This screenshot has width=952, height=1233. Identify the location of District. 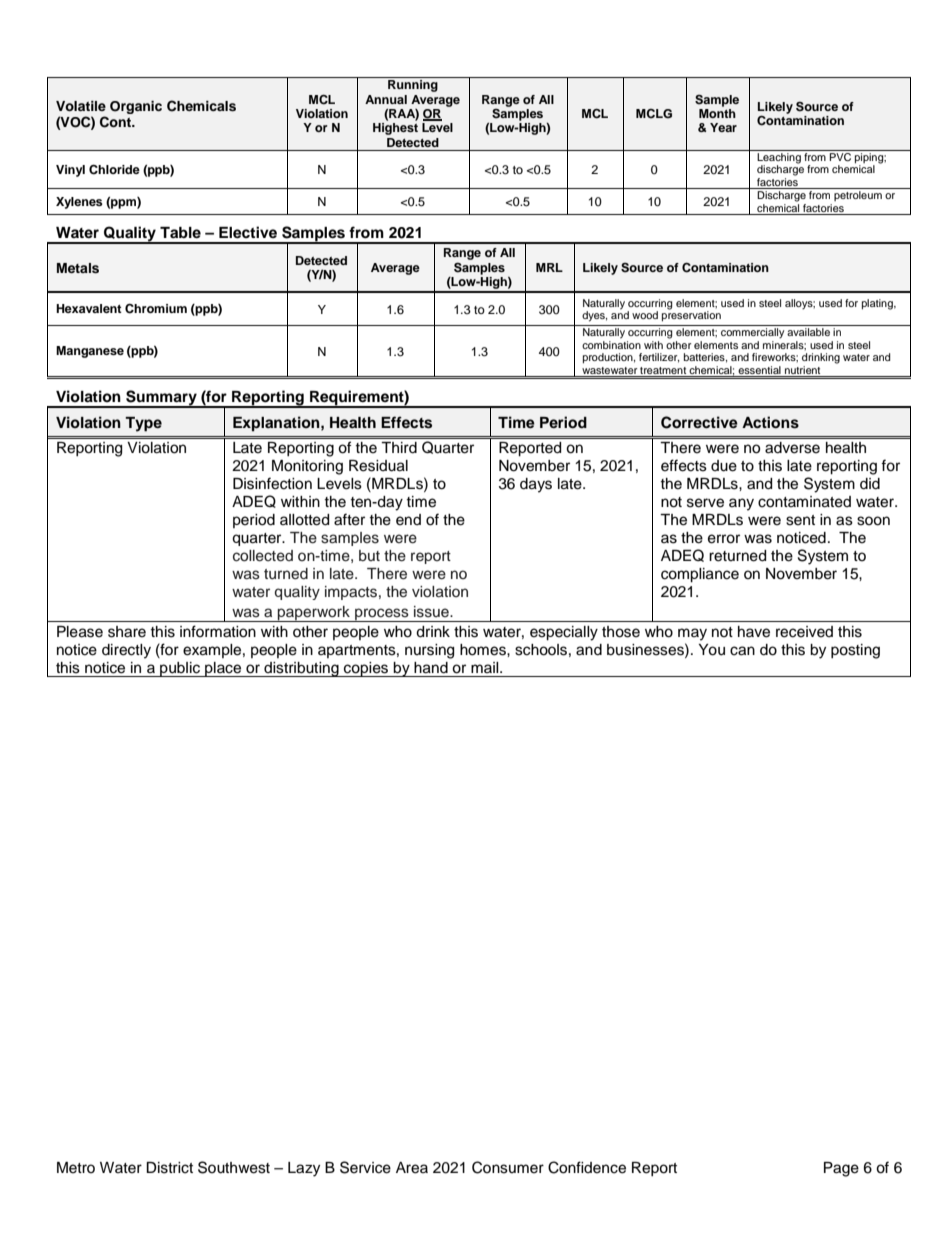
(169, 1168).
